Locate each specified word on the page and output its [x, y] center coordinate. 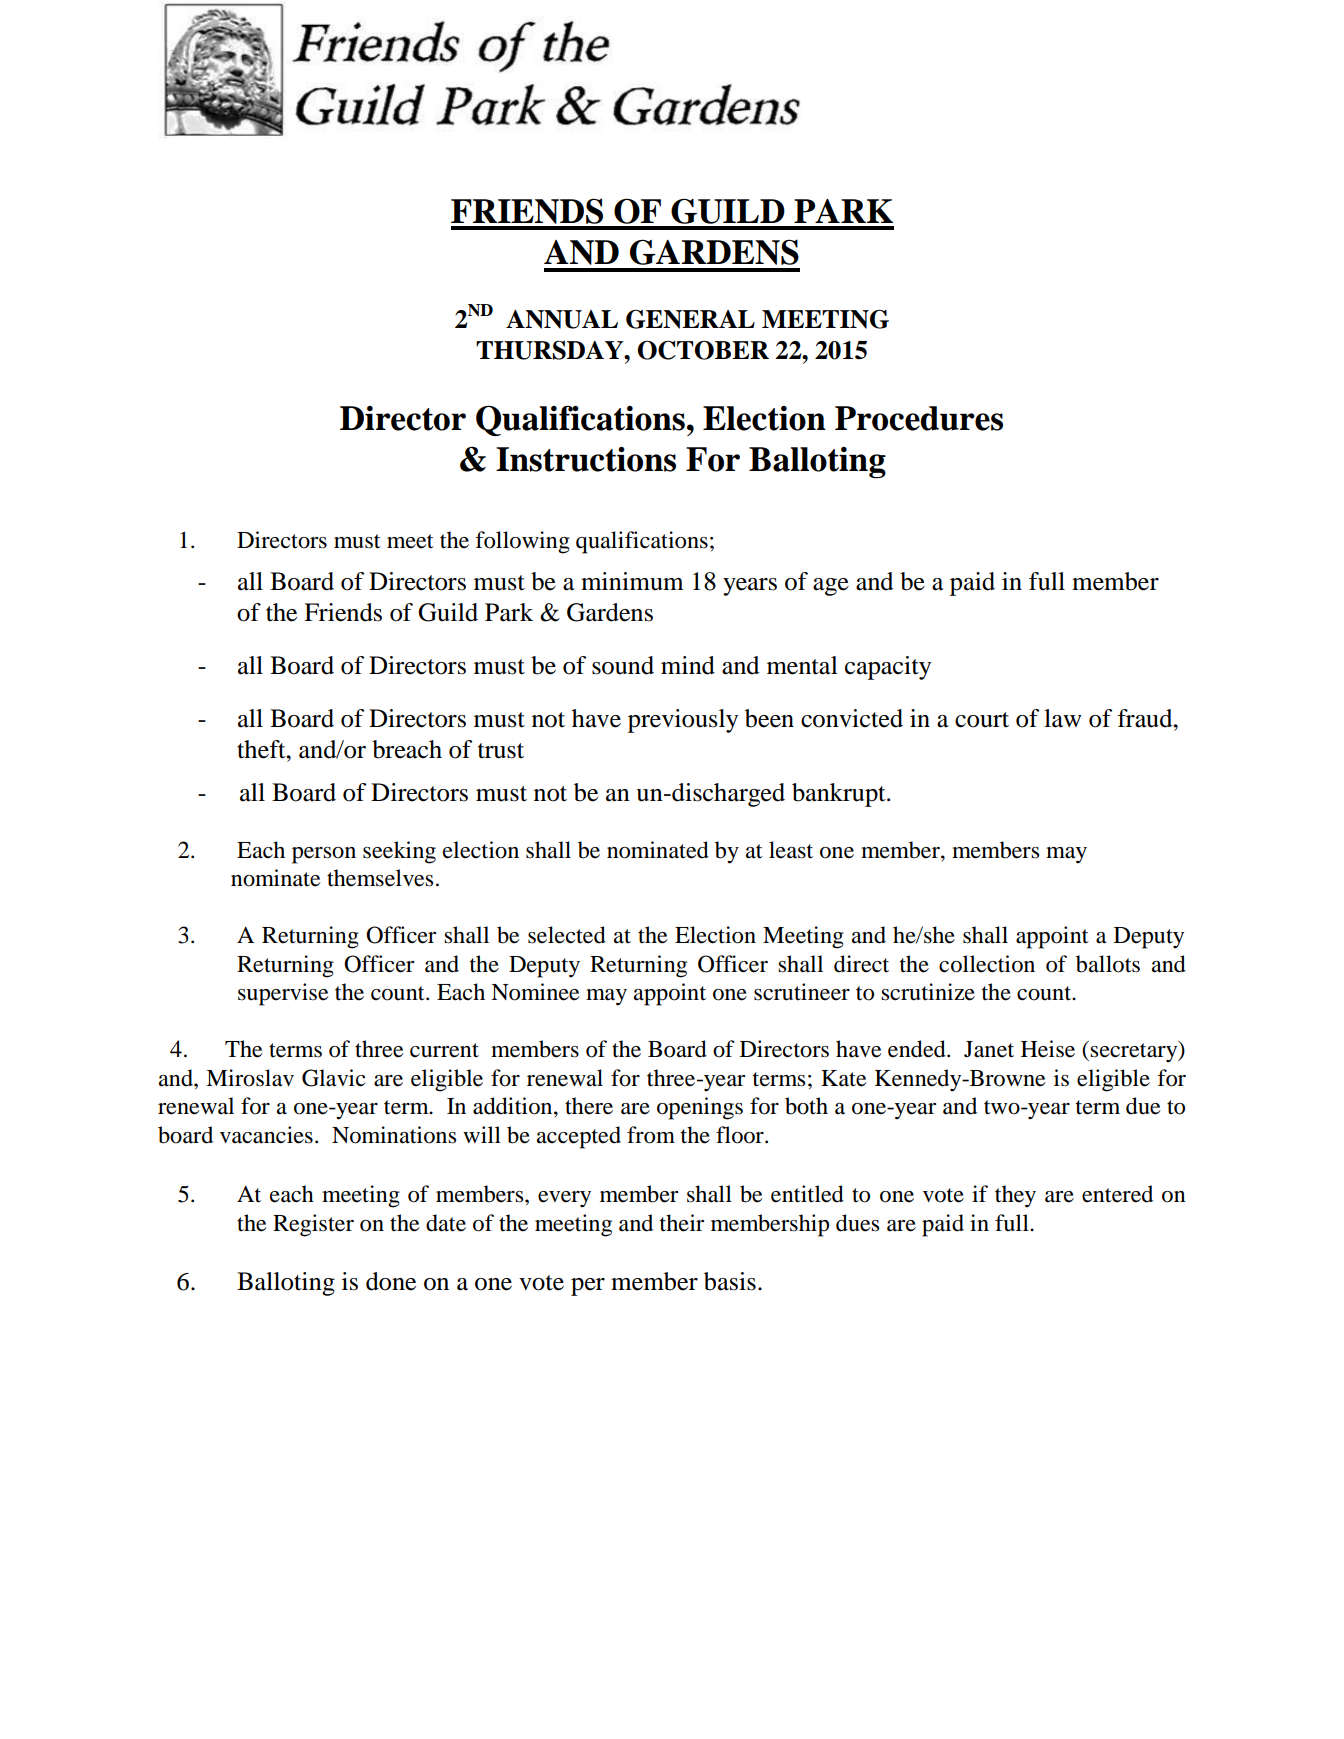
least [791, 850]
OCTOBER [703, 350]
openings [700, 1108]
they [1015, 1196]
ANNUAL [562, 319]
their [682, 1223]
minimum [632, 581]
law [1063, 718]
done [391, 1281]
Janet [989, 1049]
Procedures [919, 418]
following [522, 542]
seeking [399, 852]
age [831, 587]
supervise [283, 994]
